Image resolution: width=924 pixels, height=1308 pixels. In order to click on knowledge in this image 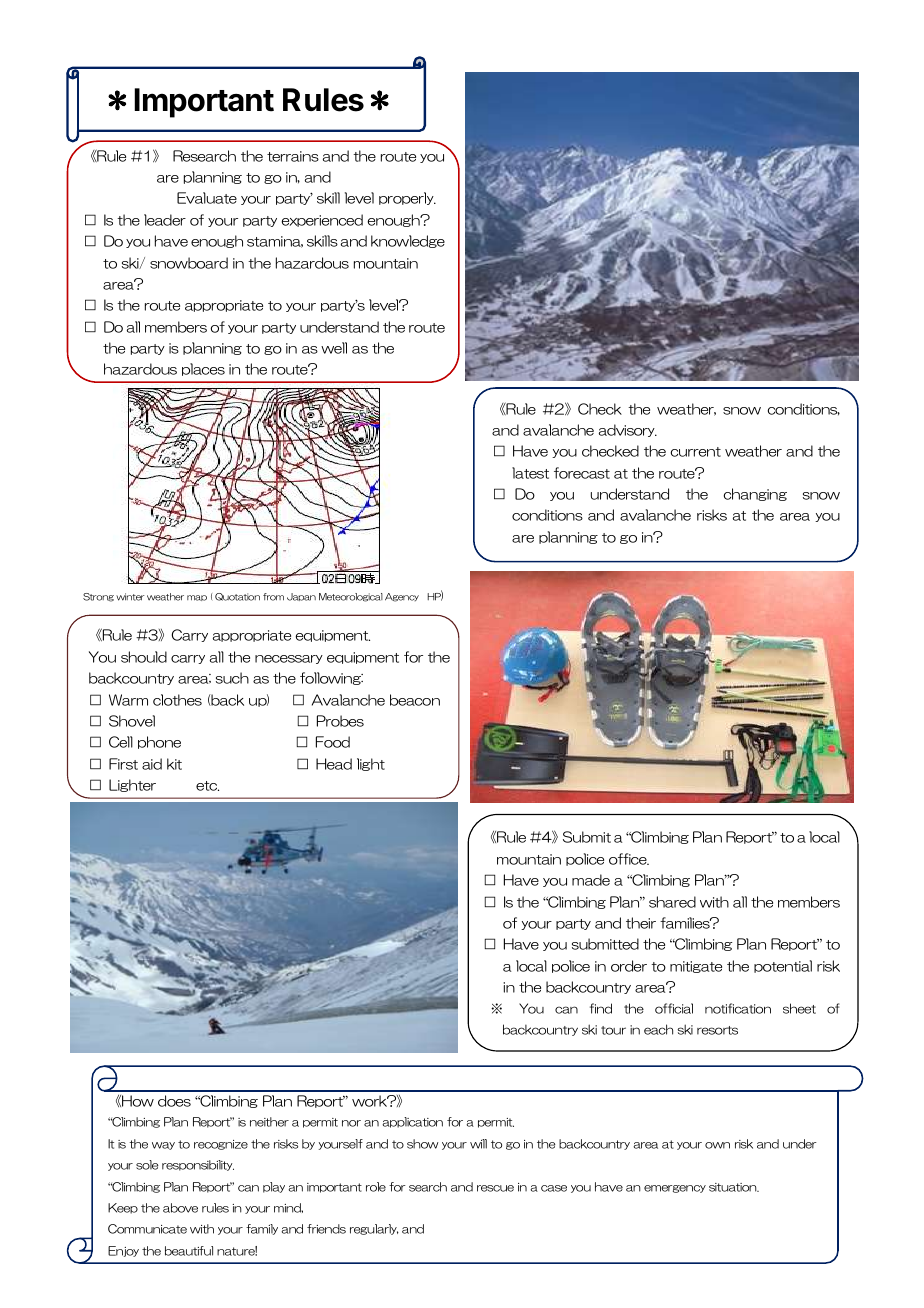, I will do `click(408, 241)`.
